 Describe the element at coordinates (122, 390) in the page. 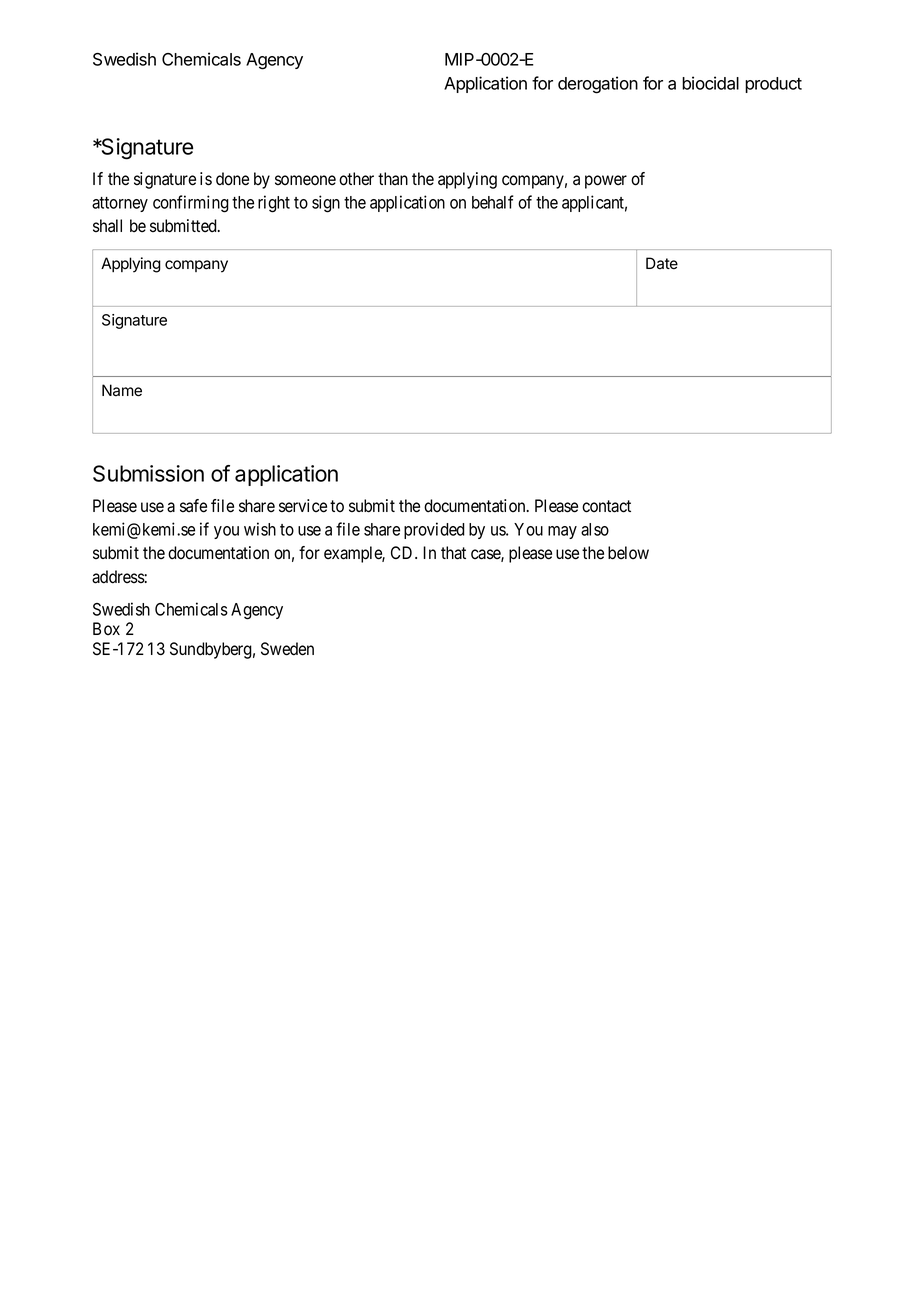

I see `Name` at that location.
